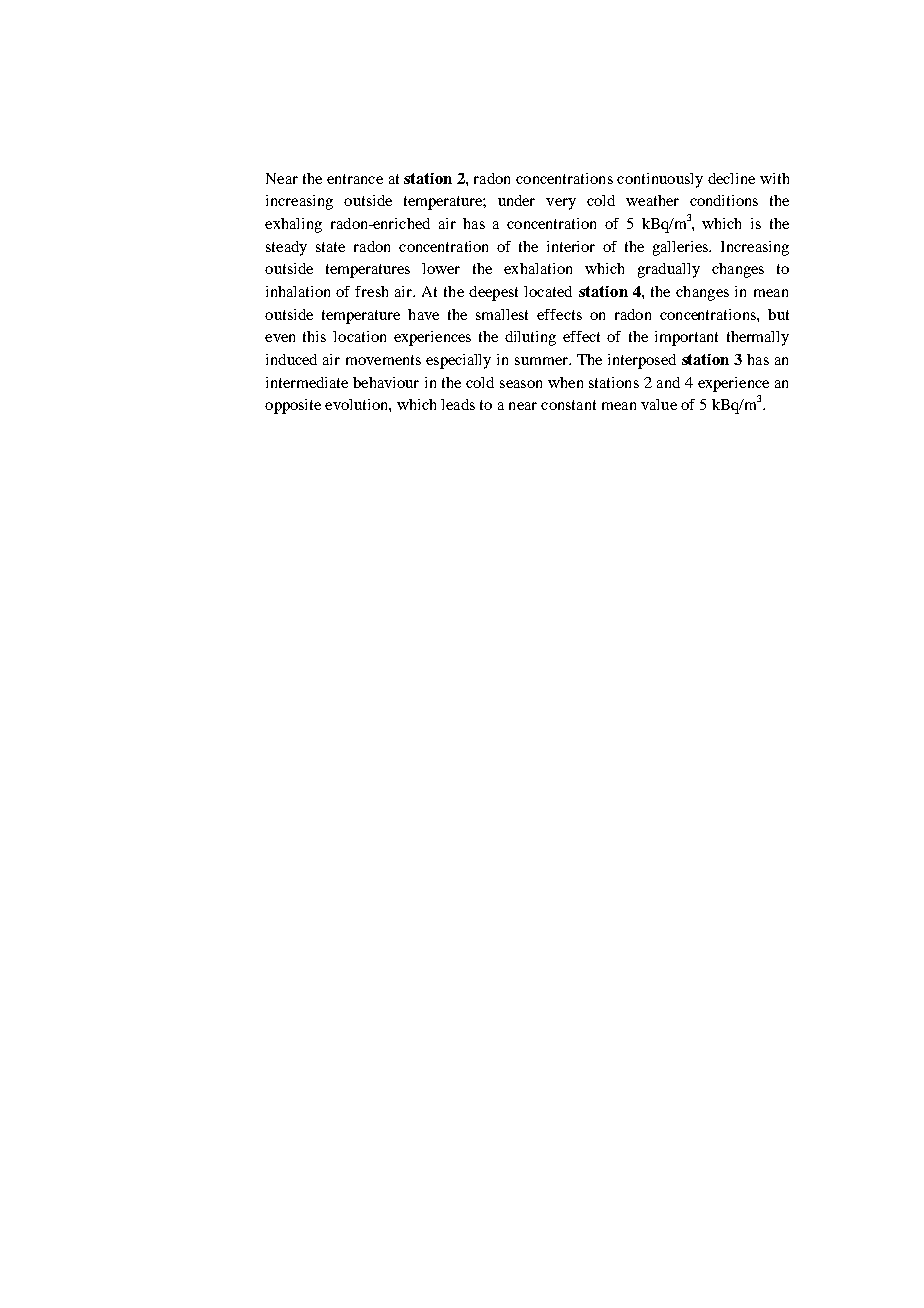  Describe the element at coordinates (355, 179) in the screenshot. I see `entrance` at that location.
